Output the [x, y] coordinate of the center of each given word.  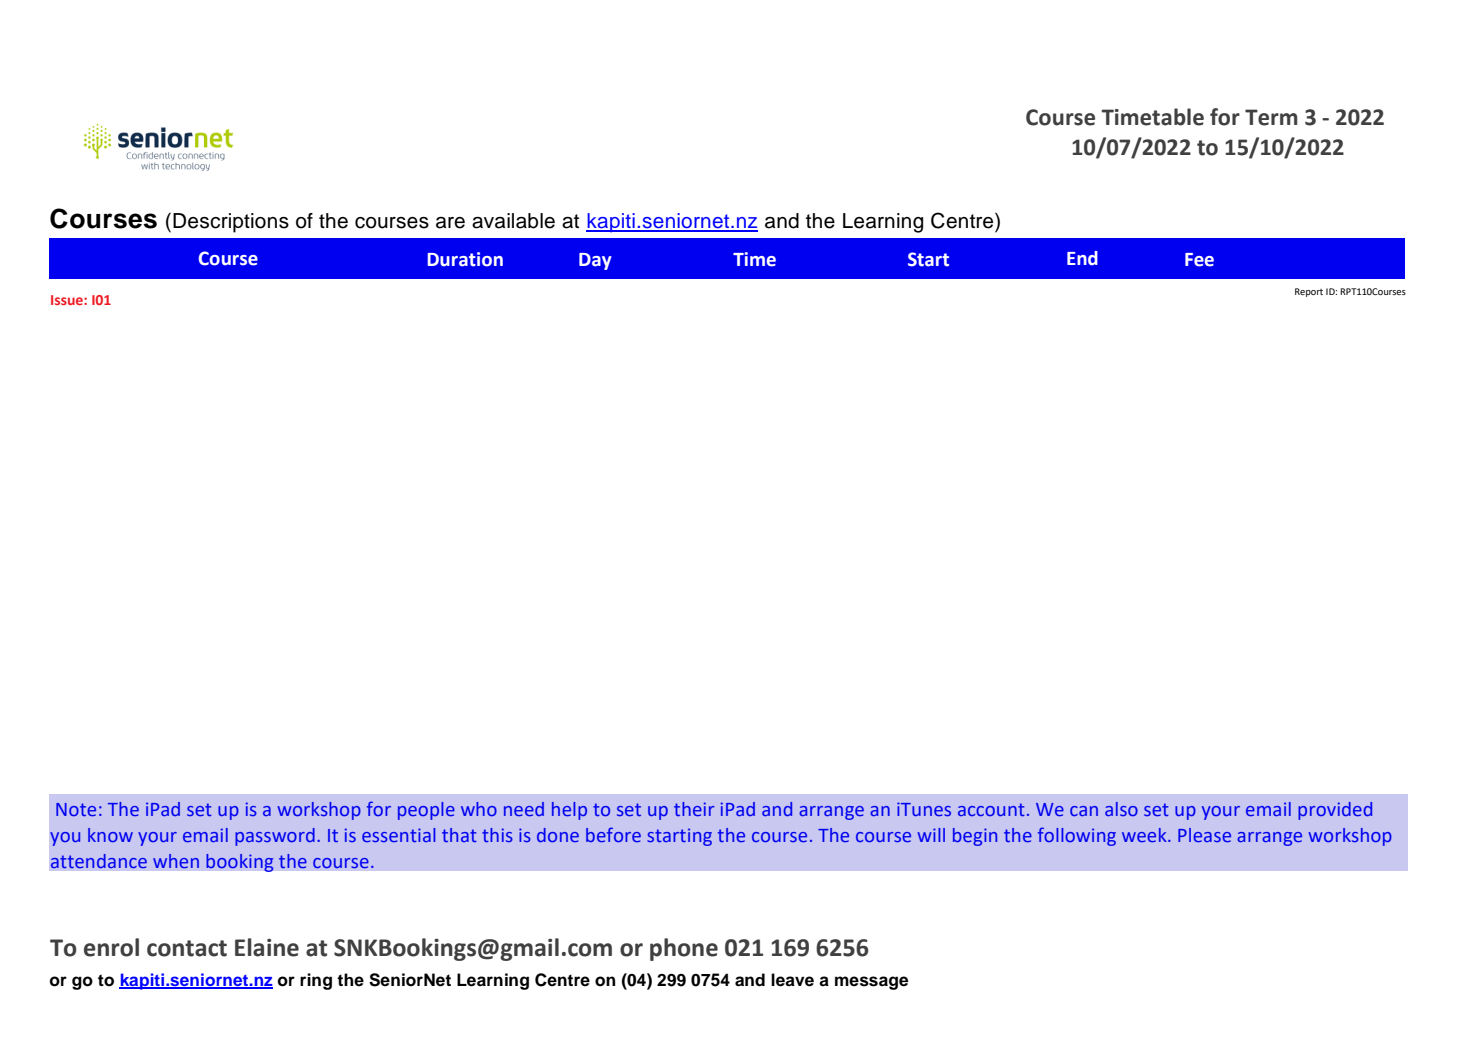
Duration [465, 259]
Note [76, 809]
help [569, 811]
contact [187, 948]
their [694, 809]
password [275, 837]
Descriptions [231, 223]
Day [595, 261]
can [1084, 811]
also [1121, 809]
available [513, 221]
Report [1309, 292]
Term [1271, 117]
